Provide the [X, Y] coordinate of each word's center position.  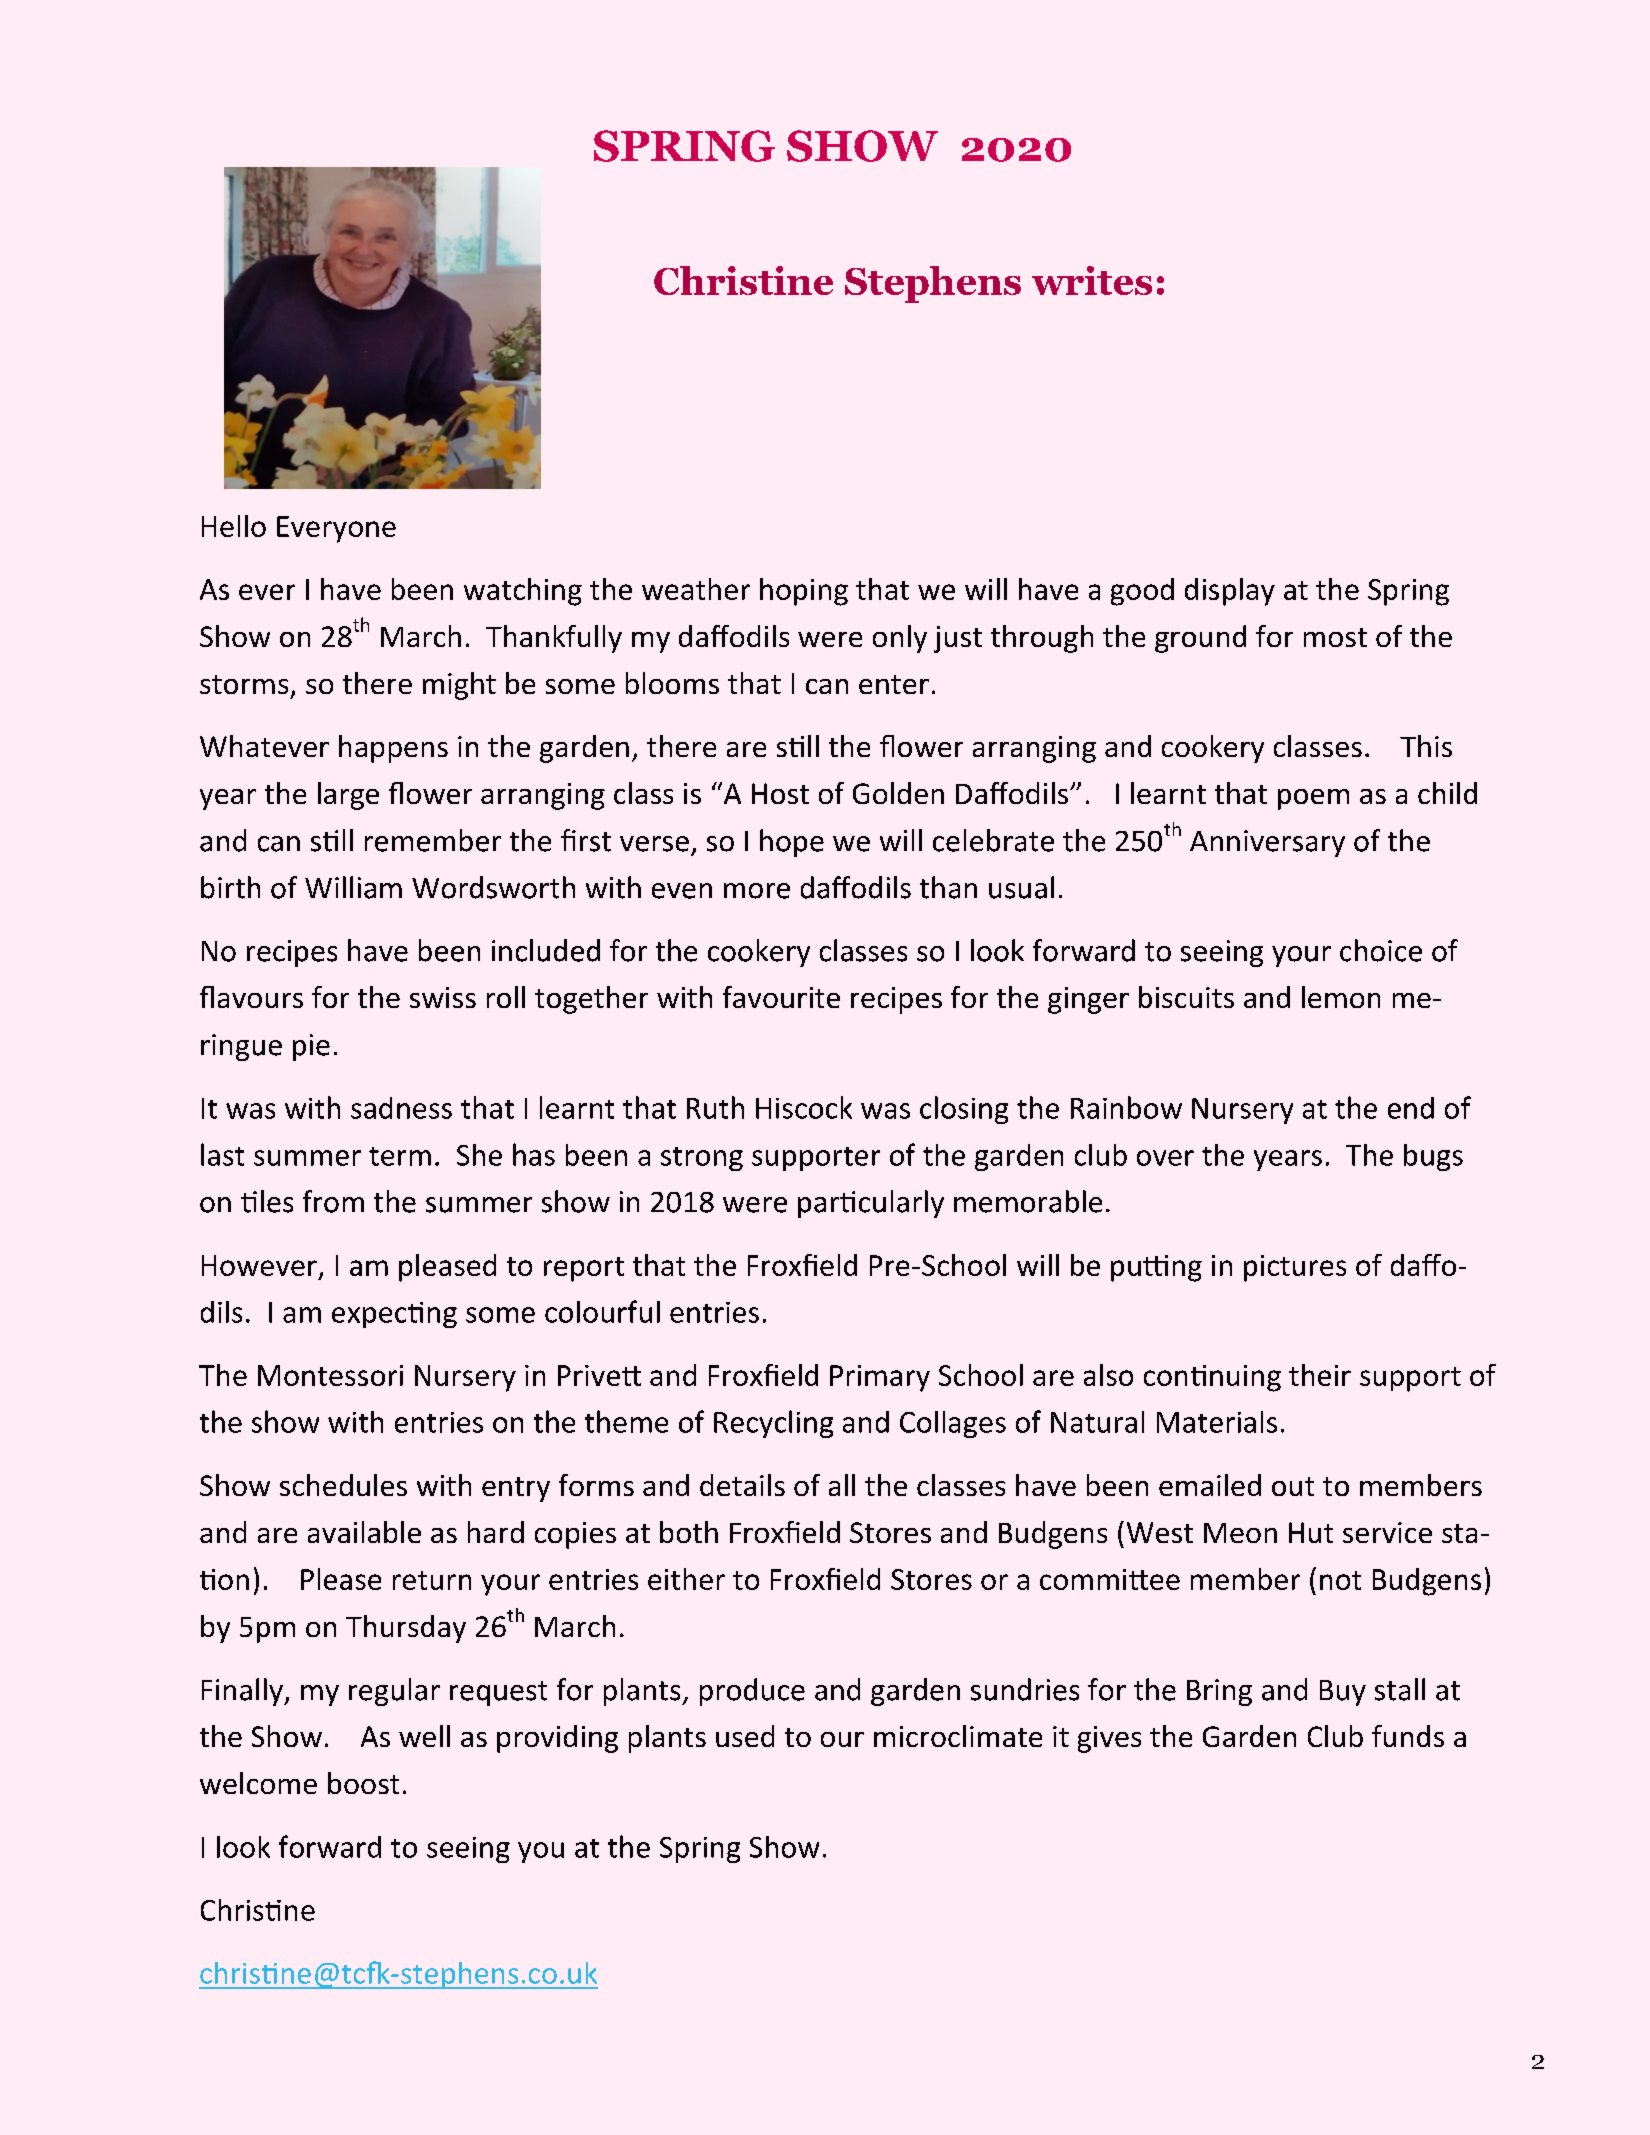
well [424, 1736]
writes [1092, 280]
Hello [234, 526]
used [745, 1736]
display [1230, 592]
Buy [1343, 1693]
